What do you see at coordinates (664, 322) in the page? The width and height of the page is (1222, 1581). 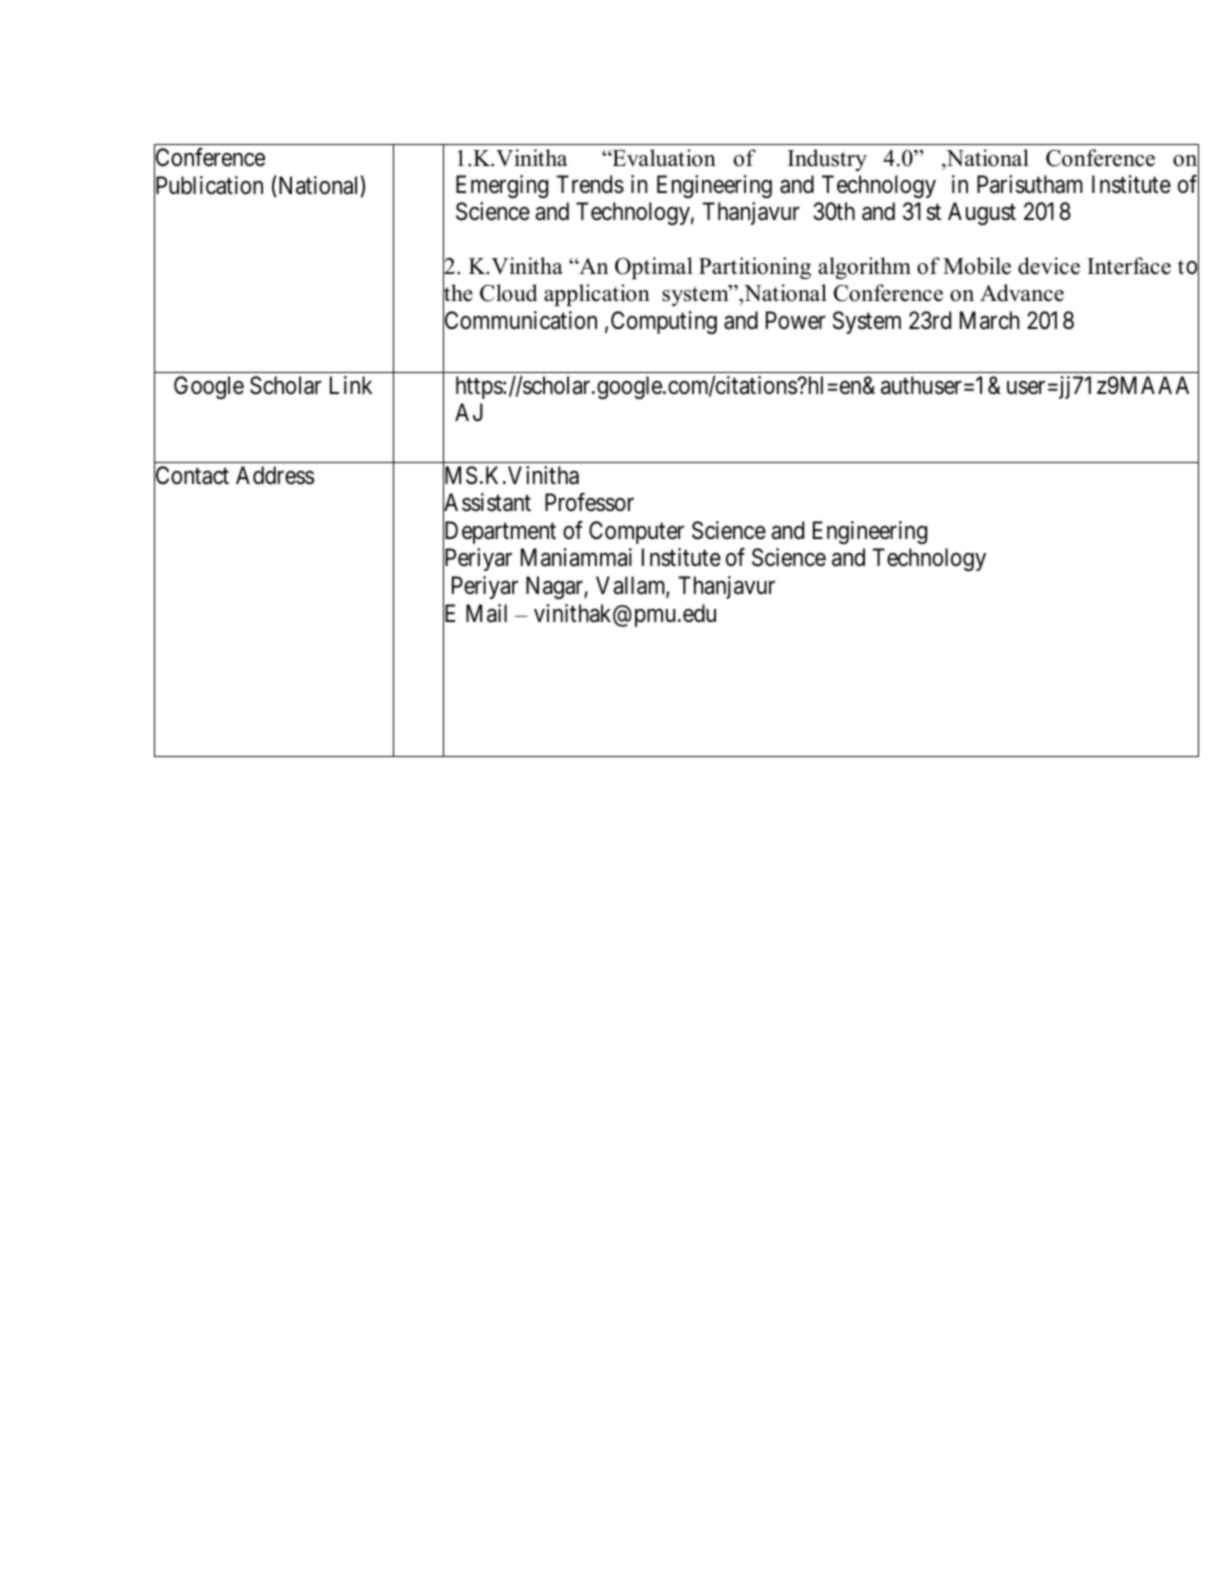 I see `Computing` at bounding box center [664, 322].
